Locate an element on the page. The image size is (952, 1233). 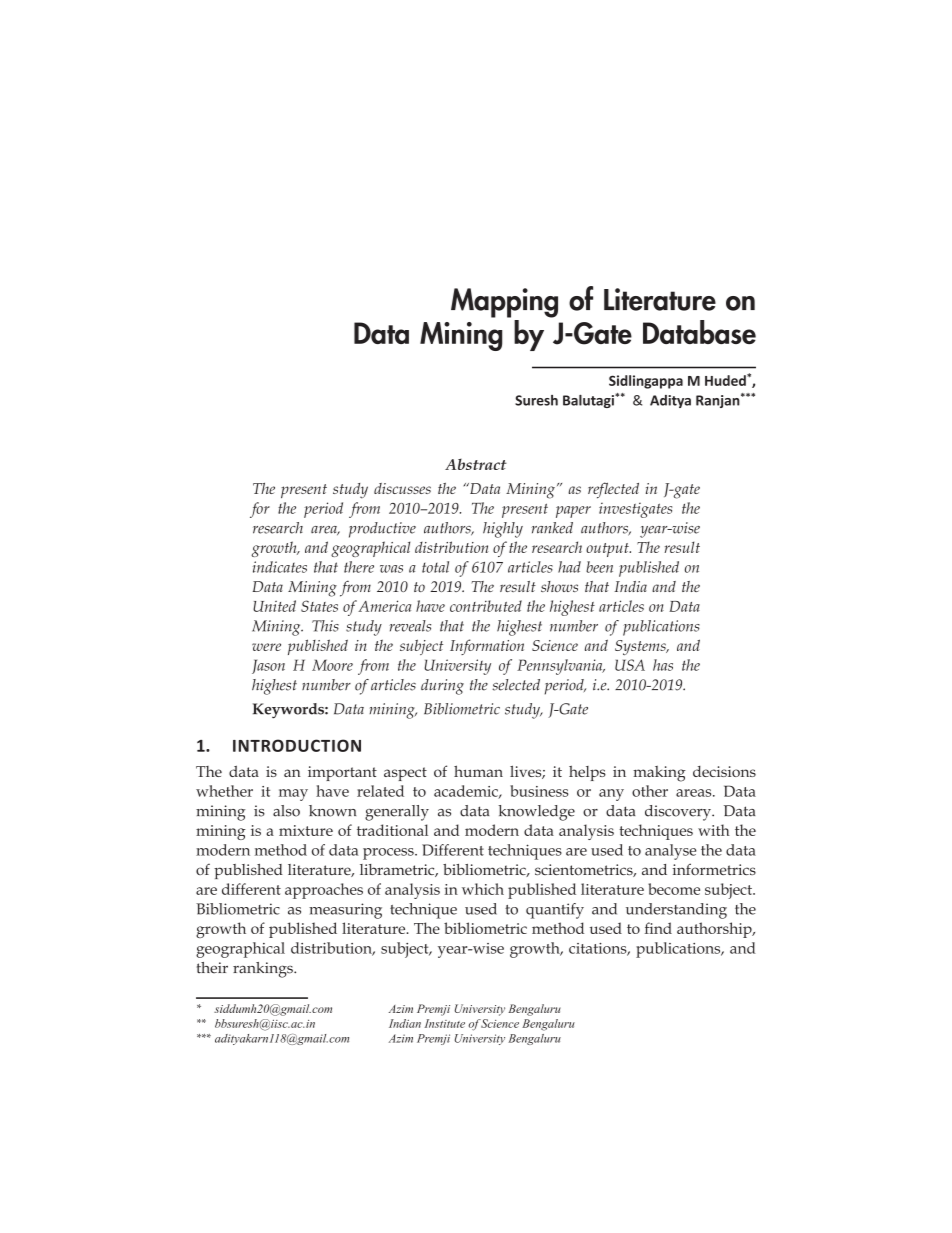
find is located at coordinates (658, 928).
